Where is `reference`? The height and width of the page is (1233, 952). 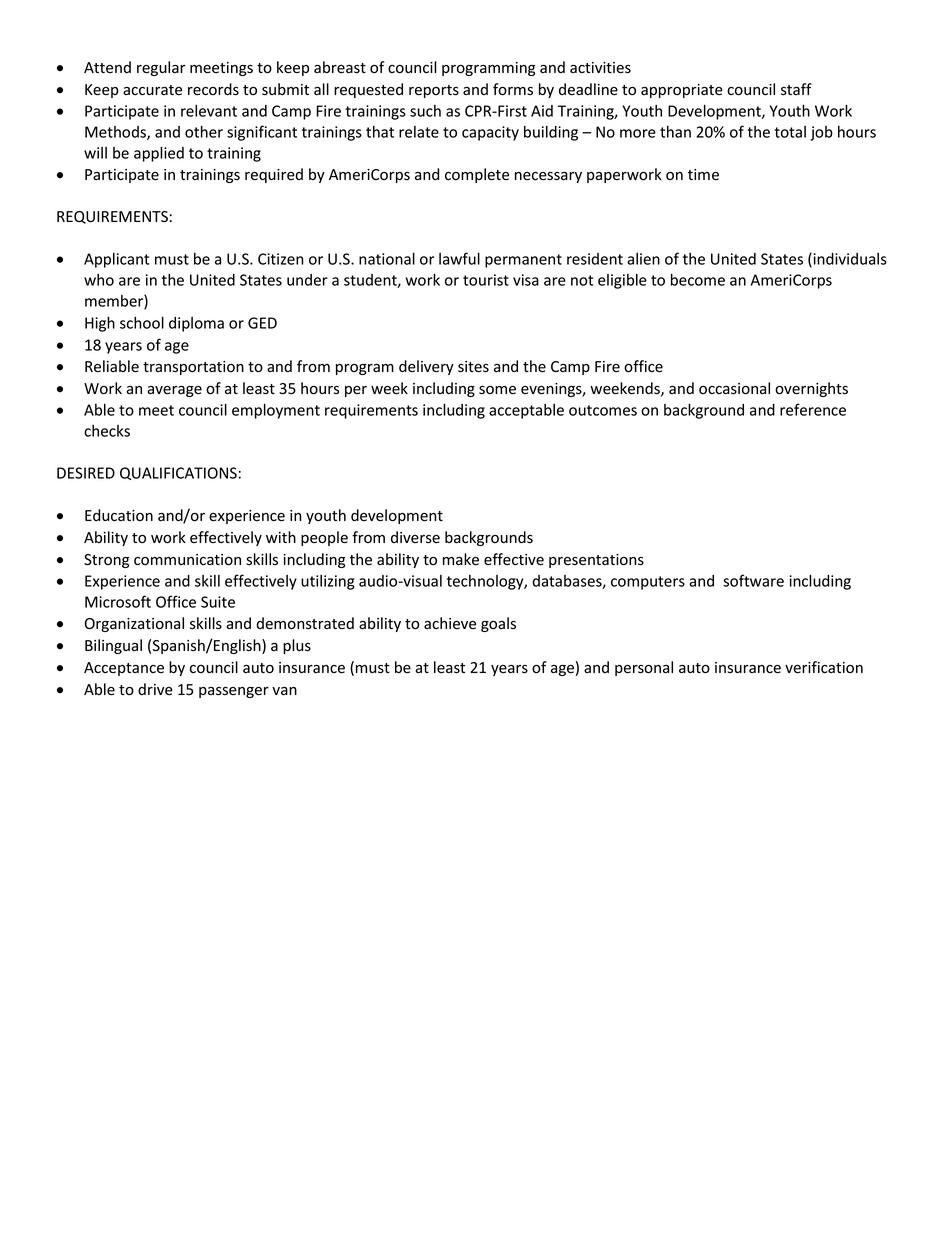 reference is located at coordinates (813, 409).
